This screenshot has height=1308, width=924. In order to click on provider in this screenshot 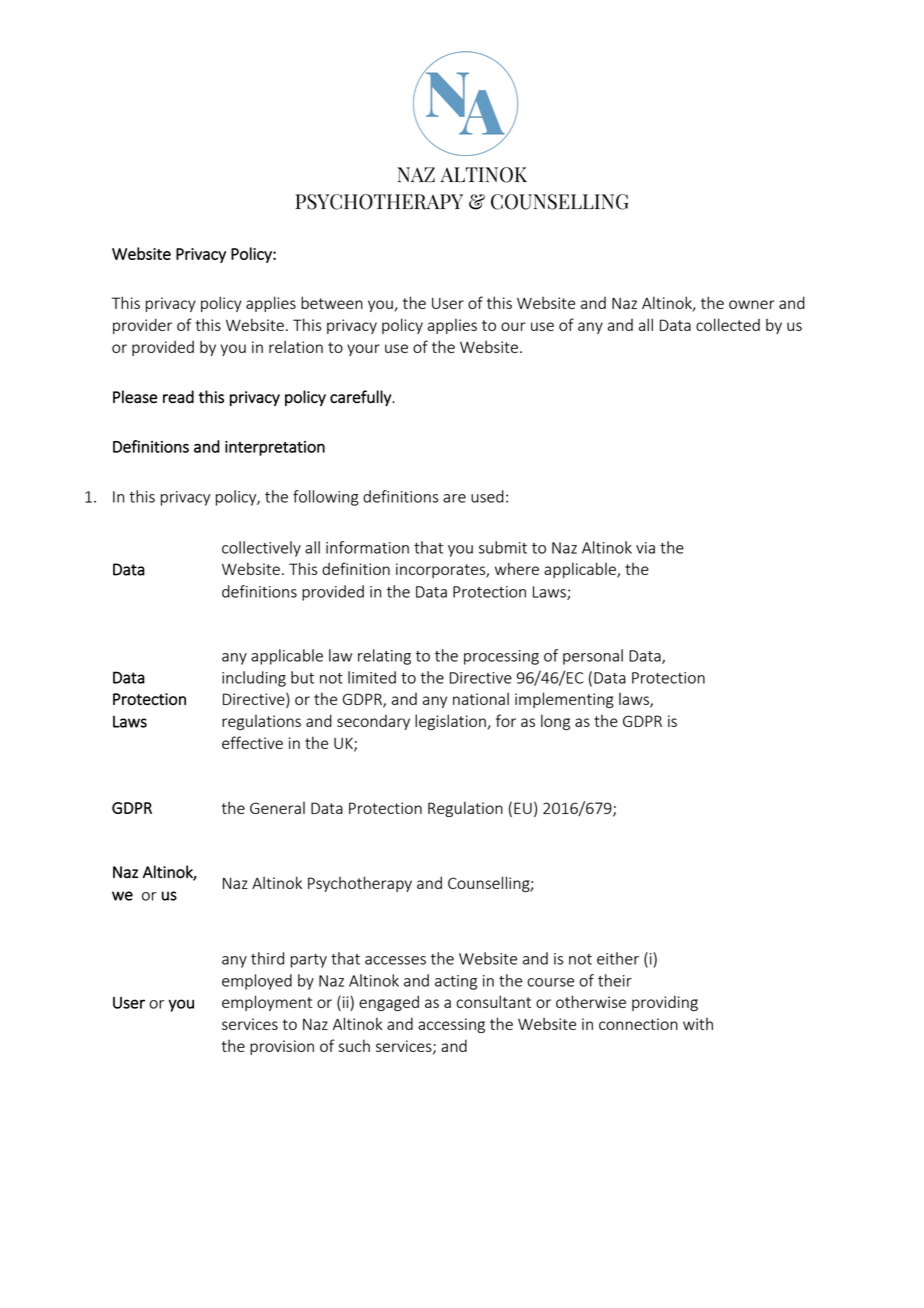, I will do `click(142, 326)`.
